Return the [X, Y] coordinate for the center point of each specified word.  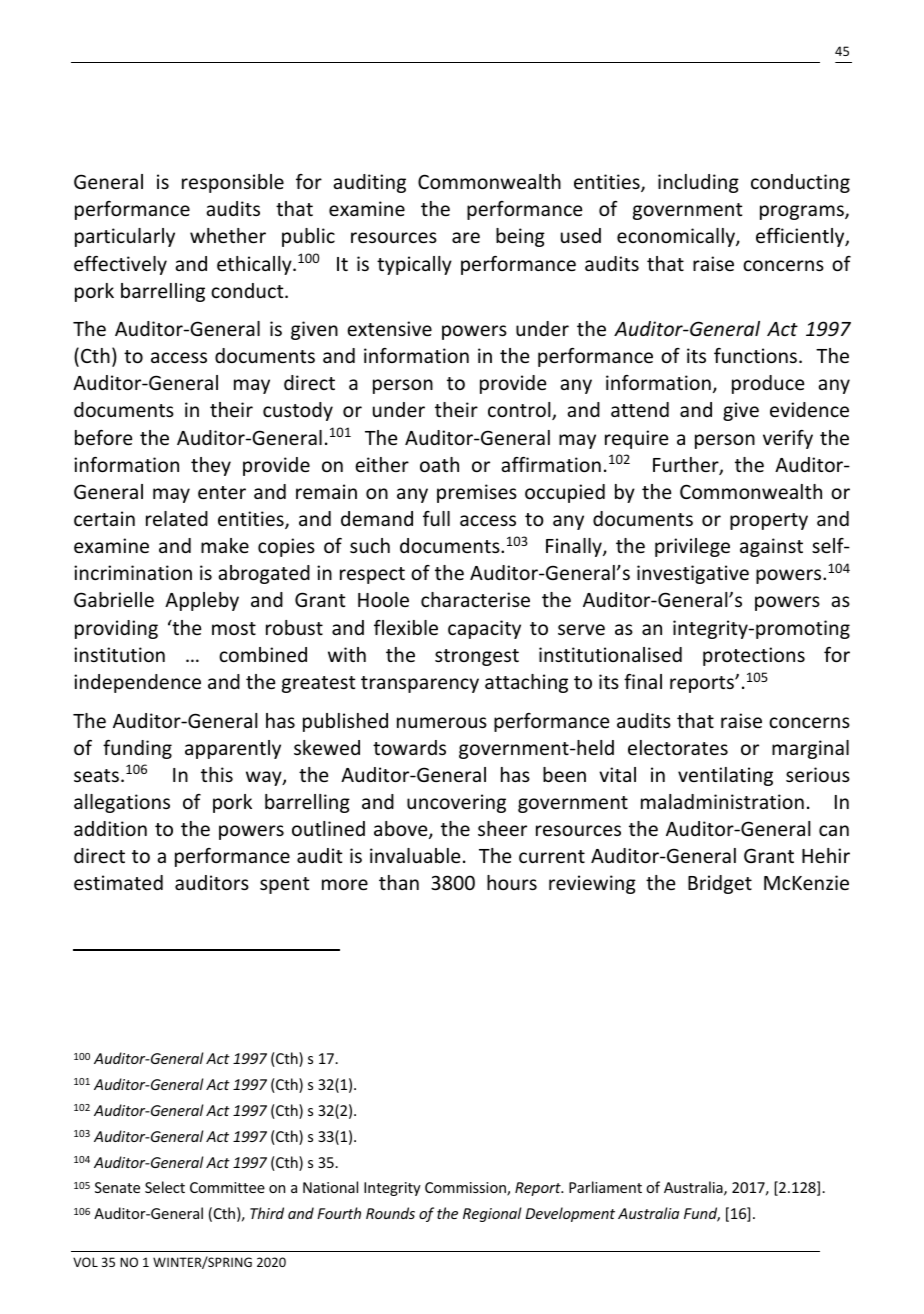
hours [512, 882]
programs [803, 212]
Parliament [605, 1187]
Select [165, 1187]
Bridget [720, 884]
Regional [492, 1214]
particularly [125, 237]
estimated [118, 882]
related [177, 518]
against [771, 547]
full [436, 518]
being [520, 237]
